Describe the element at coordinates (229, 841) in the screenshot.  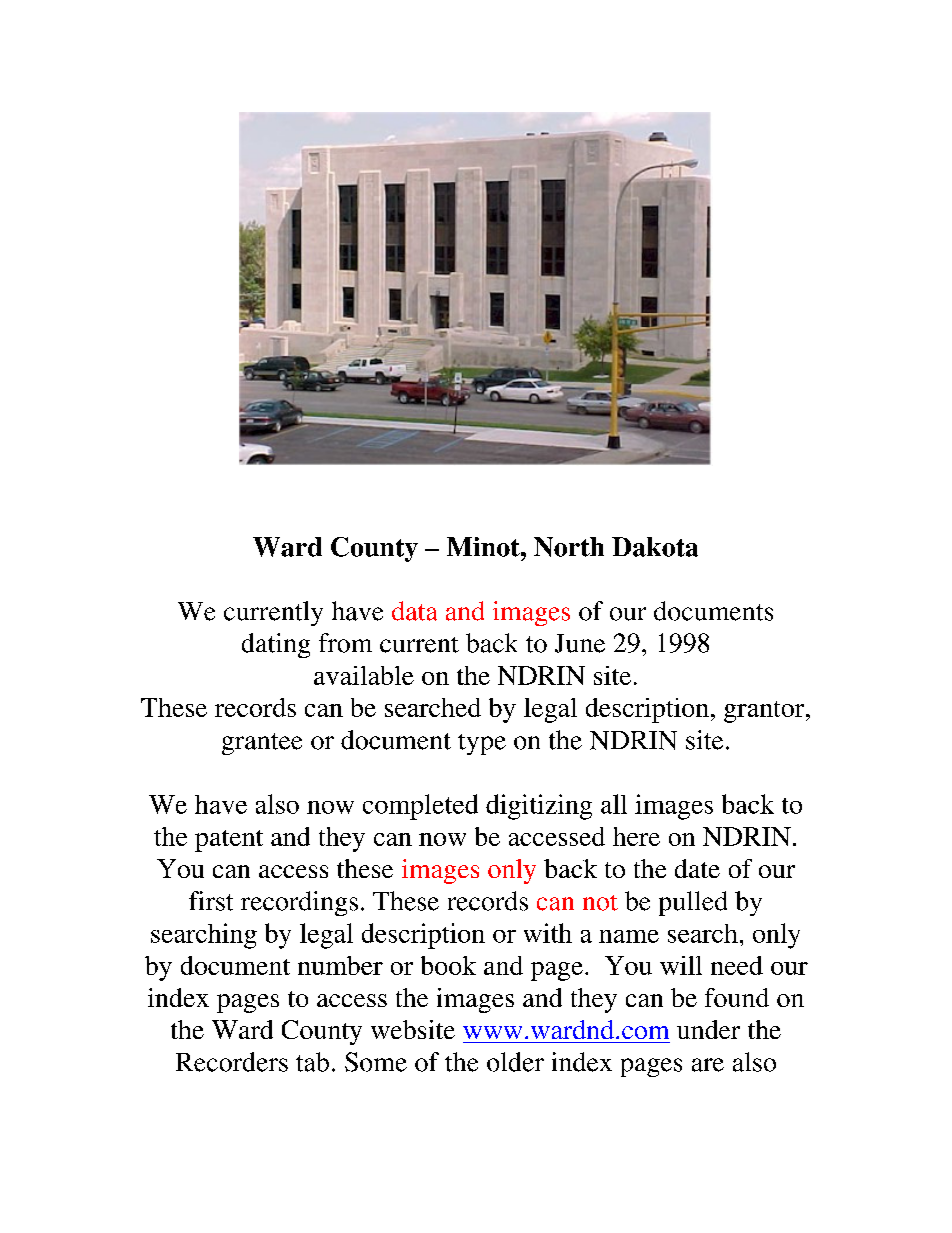
I see `patent` at that location.
